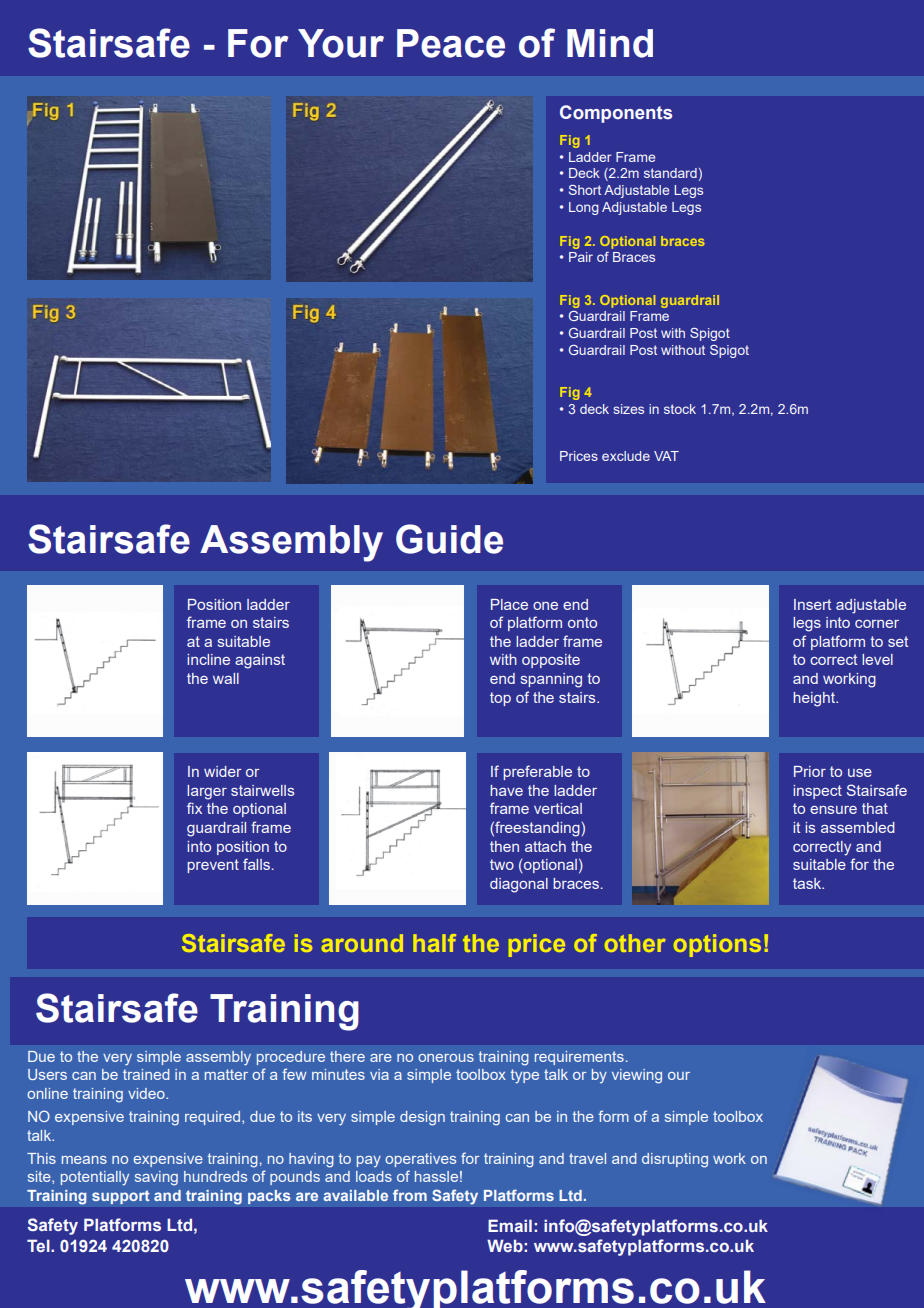 The image size is (924, 1308). I want to click on Email, so click(510, 1225).
